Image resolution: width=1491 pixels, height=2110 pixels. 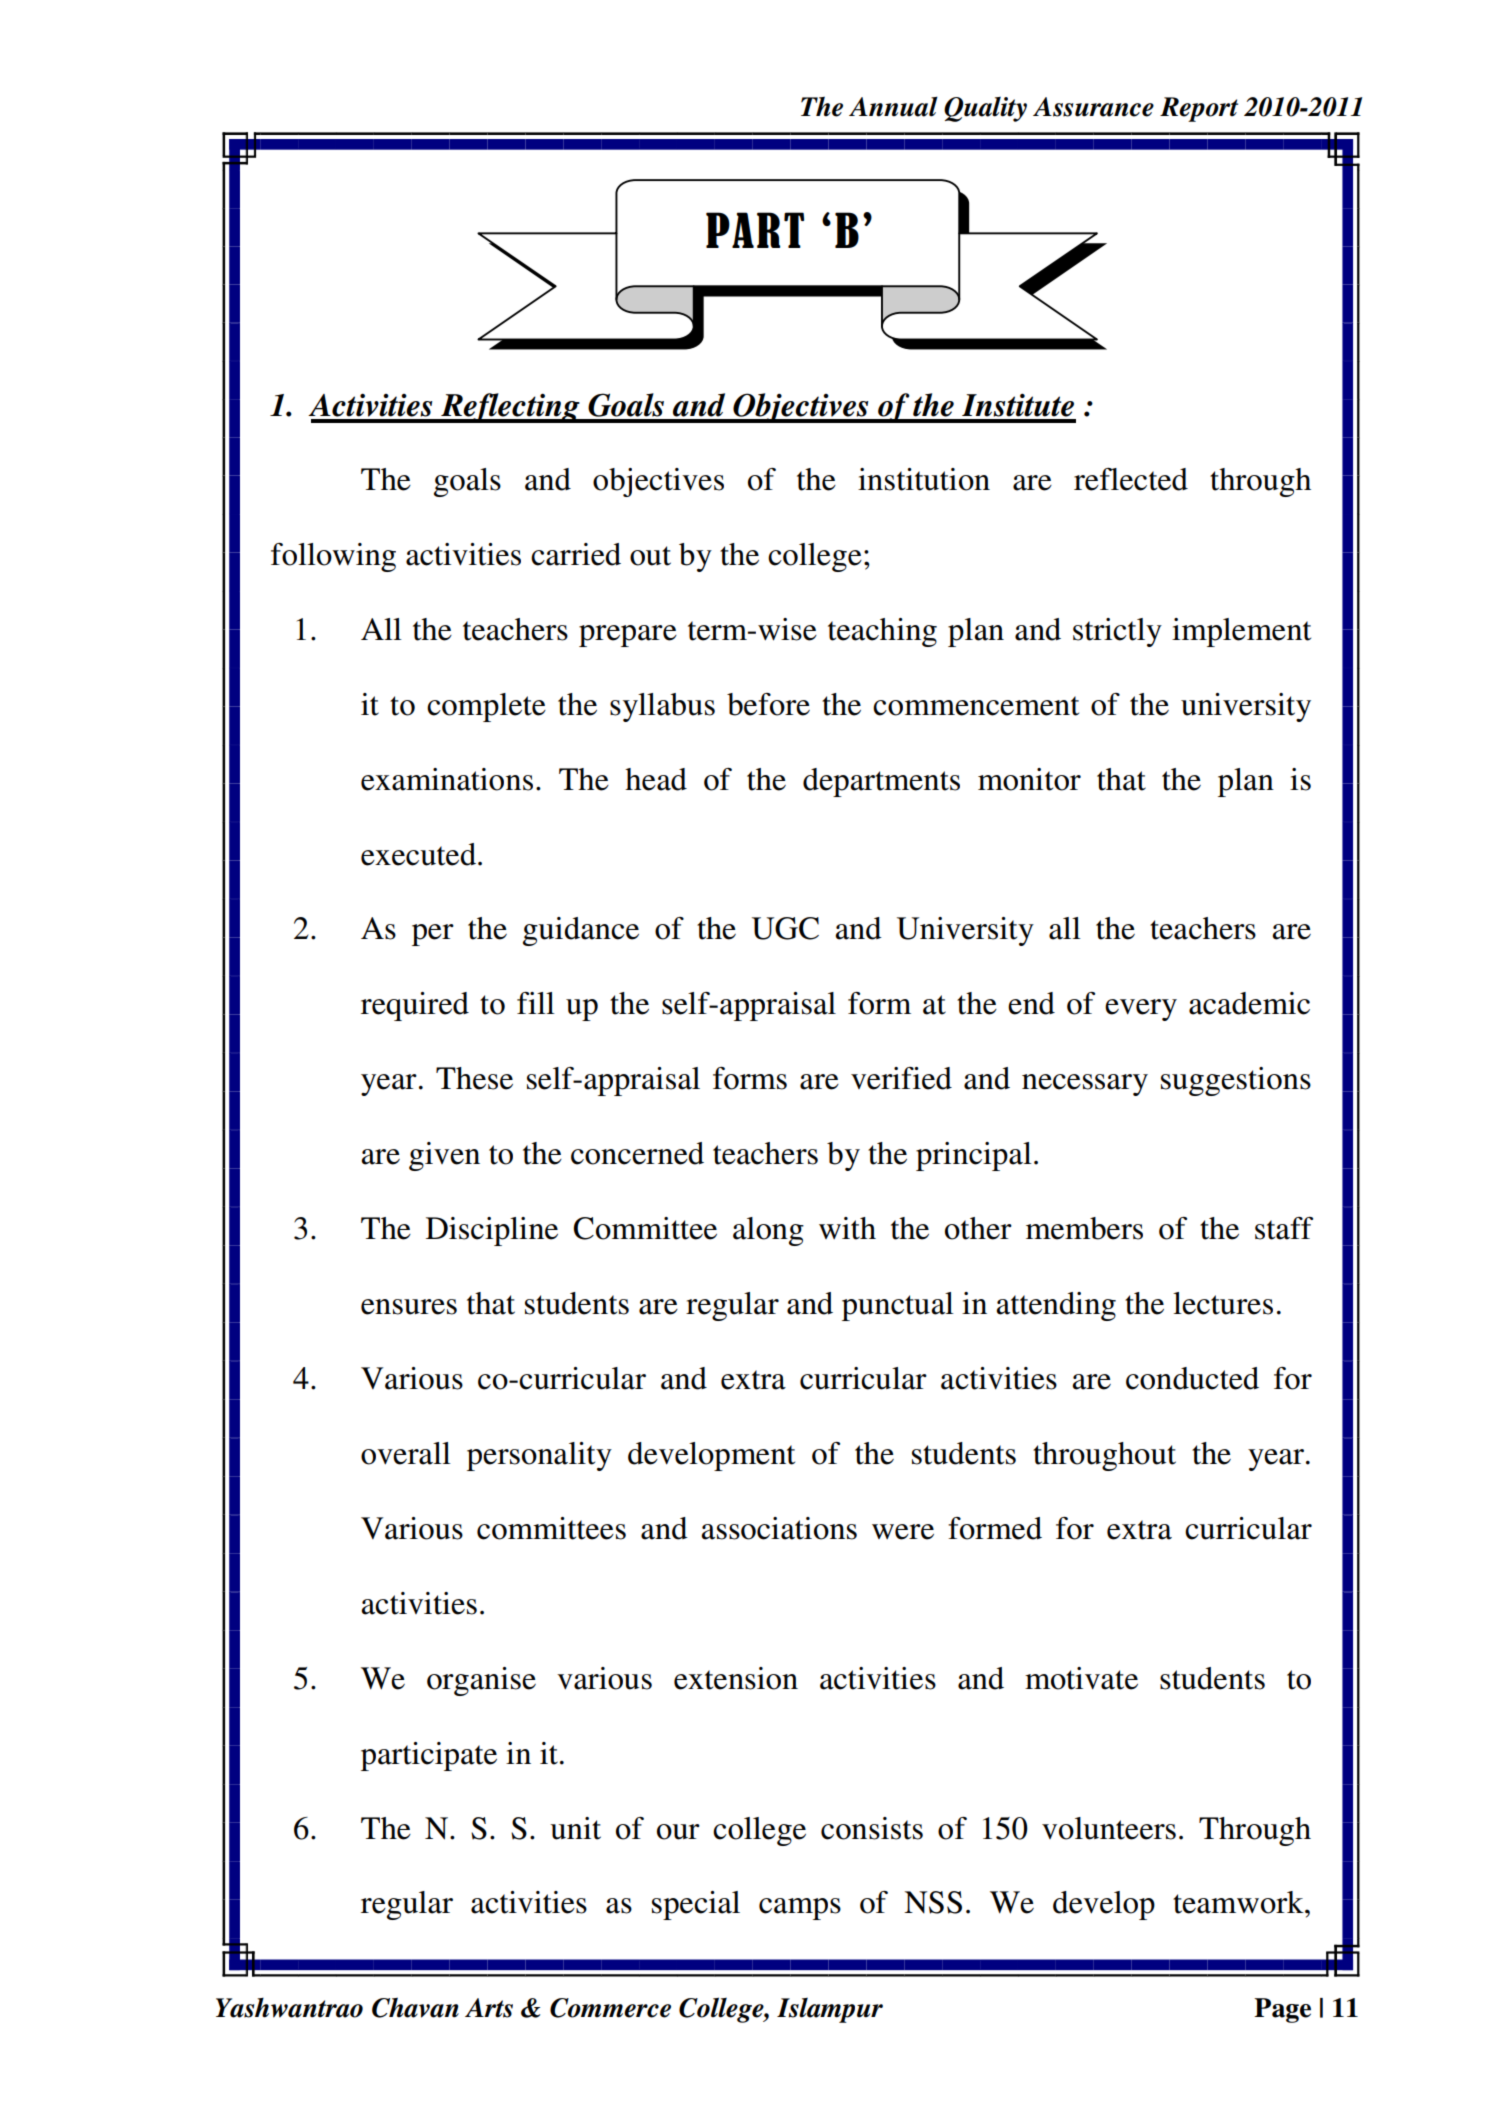 I want to click on Report, so click(x=1199, y=109).
